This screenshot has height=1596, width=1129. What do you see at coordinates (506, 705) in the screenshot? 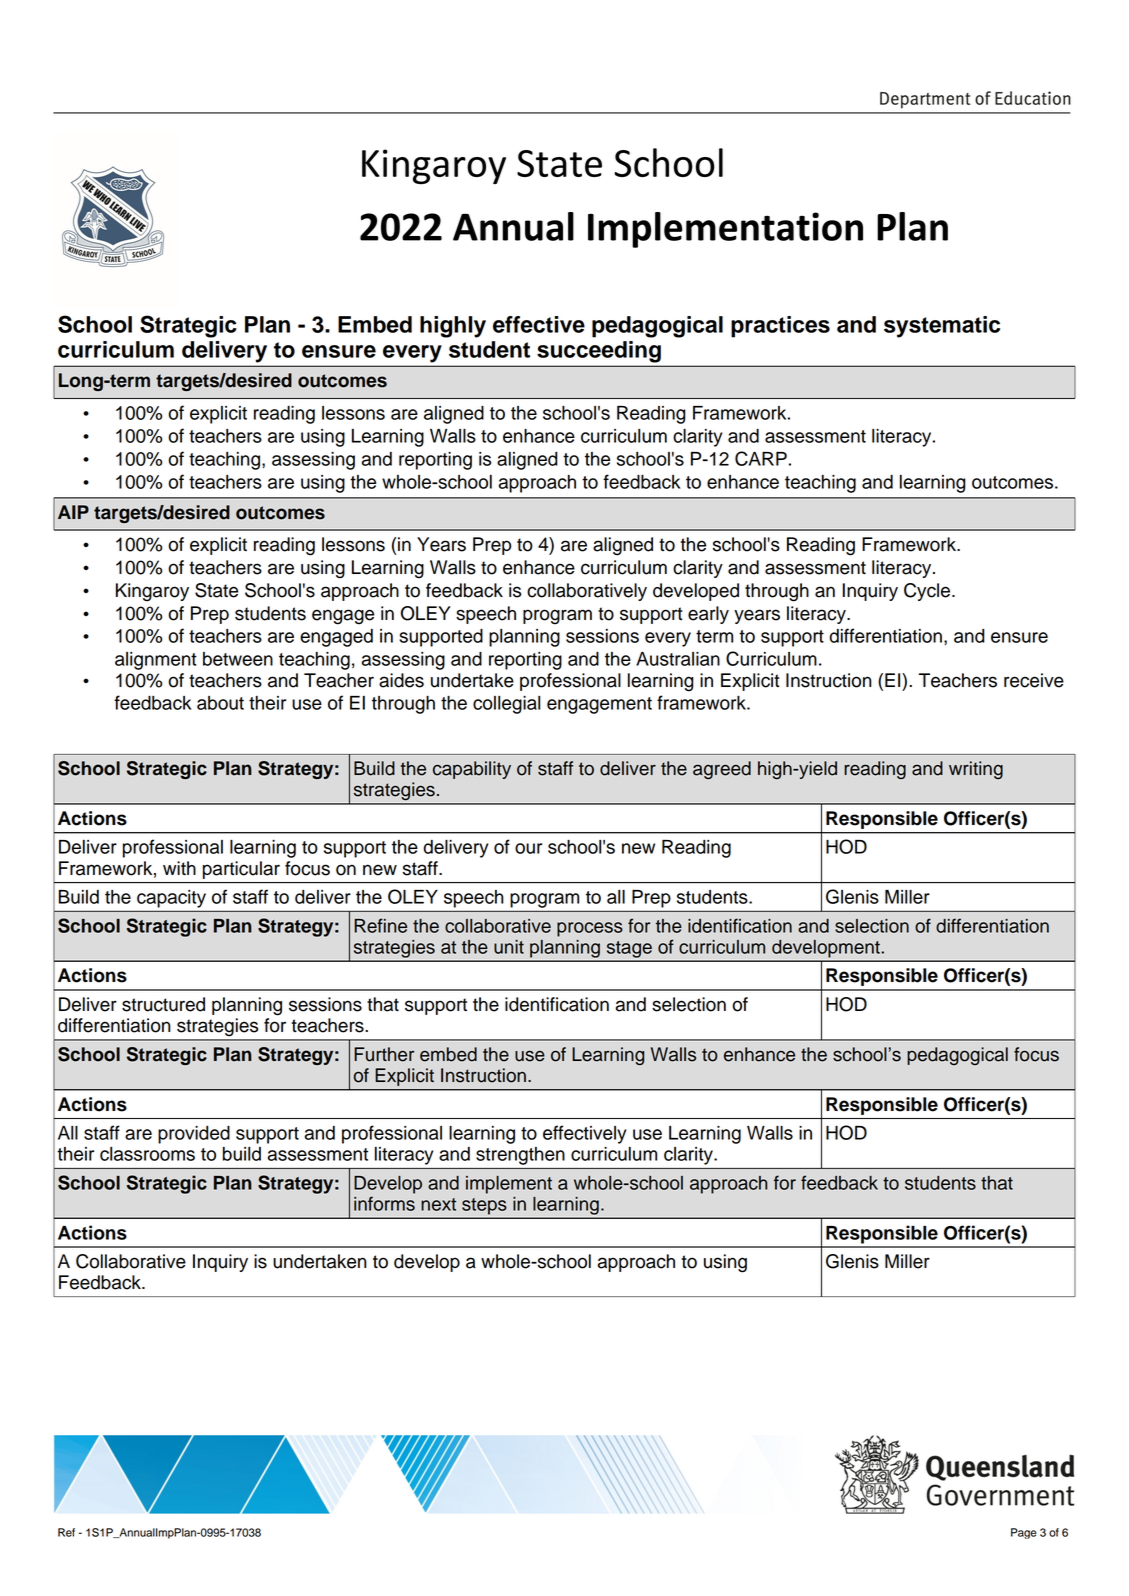
I see `collegial` at bounding box center [506, 705].
